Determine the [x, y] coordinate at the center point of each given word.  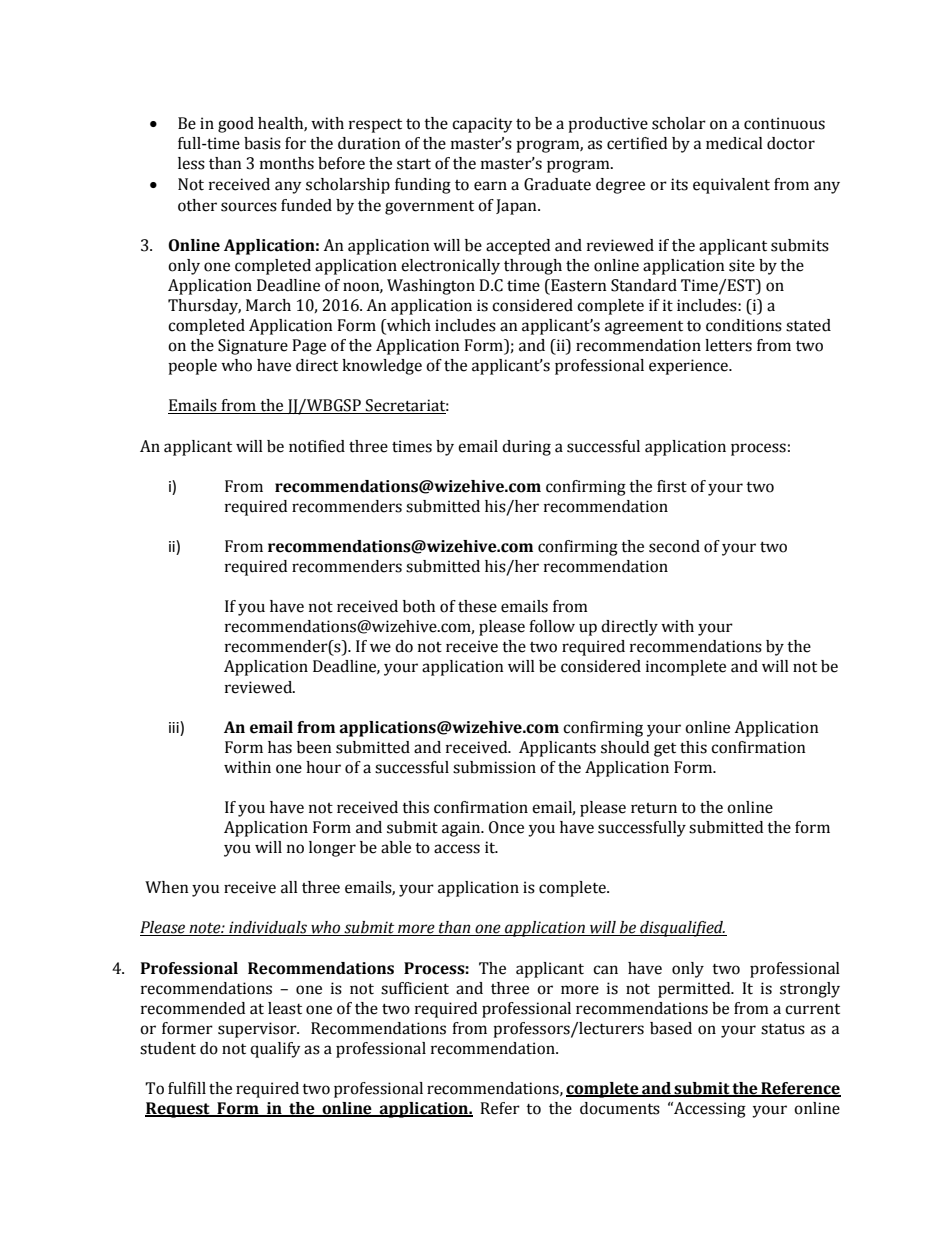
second [674, 546]
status [783, 1029]
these [477, 606]
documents [620, 1108]
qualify [275, 1050]
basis [262, 143]
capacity [482, 125]
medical [734, 143]
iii [175, 727]
